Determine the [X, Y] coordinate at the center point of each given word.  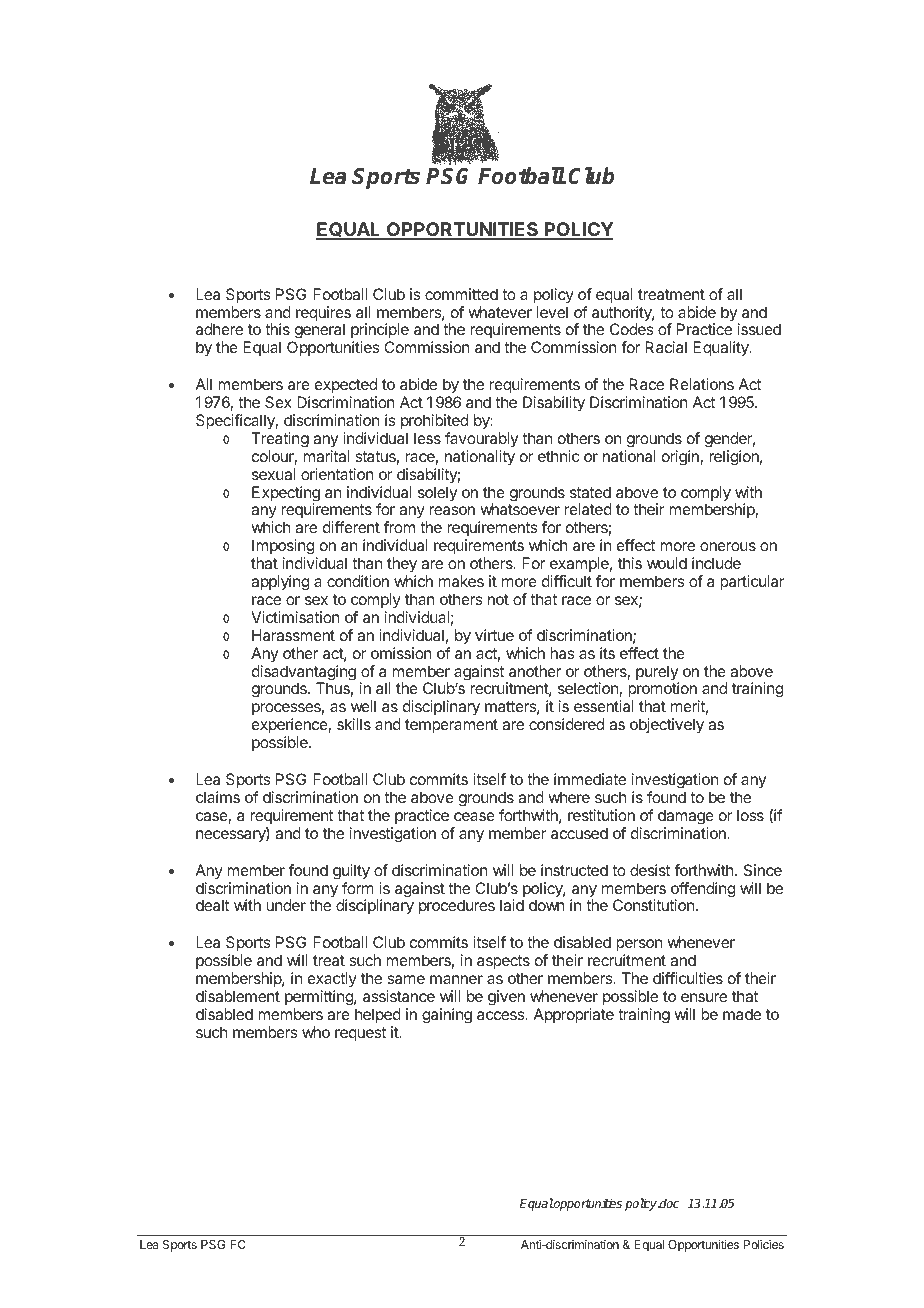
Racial [666, 347]
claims [218, 797]
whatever [500, 312]
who [316, 1032]
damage [686, 817]
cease [474, 816]
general [318, 332]
